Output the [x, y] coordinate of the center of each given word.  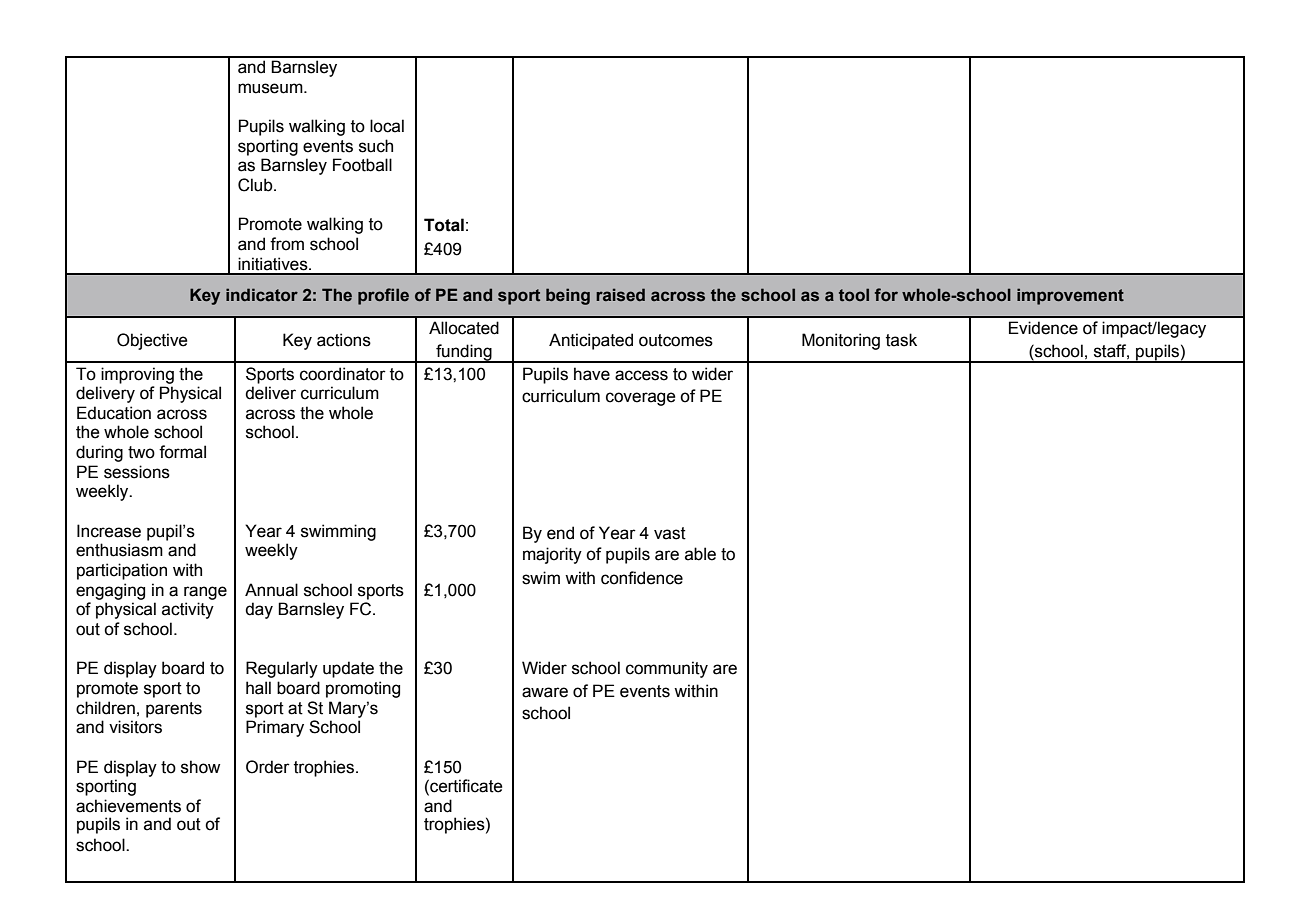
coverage [641, 399]
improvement [1070, 296]
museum [271, 88]
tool [854, 295]
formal [182, 452]
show [200, 767]
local [387, 126]
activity [188, 610]
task [901, 340]
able [700, 554]
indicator [262, 295]
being [568, 296]
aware [545, 692]
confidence [642, 578]
